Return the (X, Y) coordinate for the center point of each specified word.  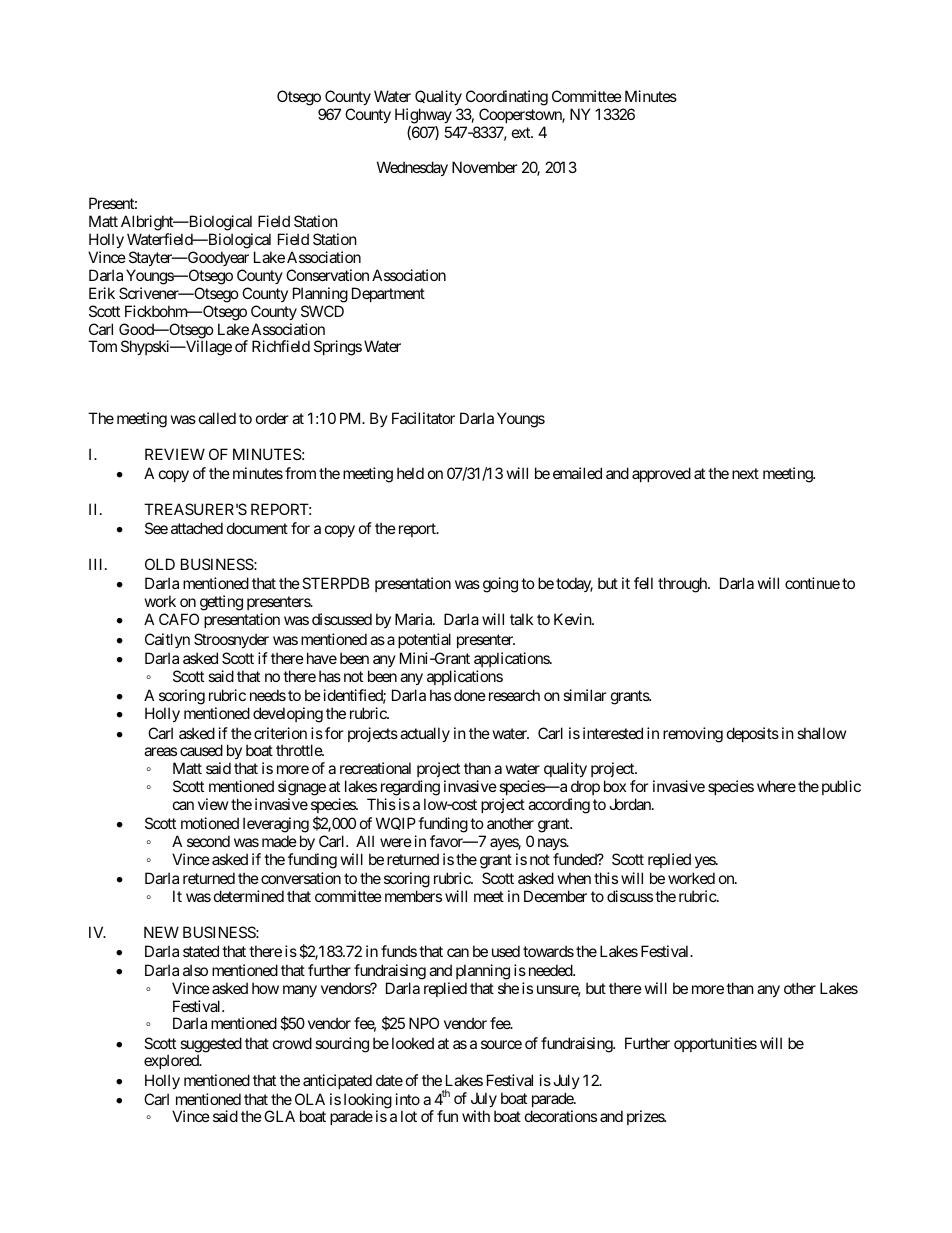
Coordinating (507, 98)
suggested (211, 1046)
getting (221, 603)
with (476, 1116)
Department (388, 294)
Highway (423, 116)
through (683, 585)
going (500, 585)
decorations (561, 1116)
